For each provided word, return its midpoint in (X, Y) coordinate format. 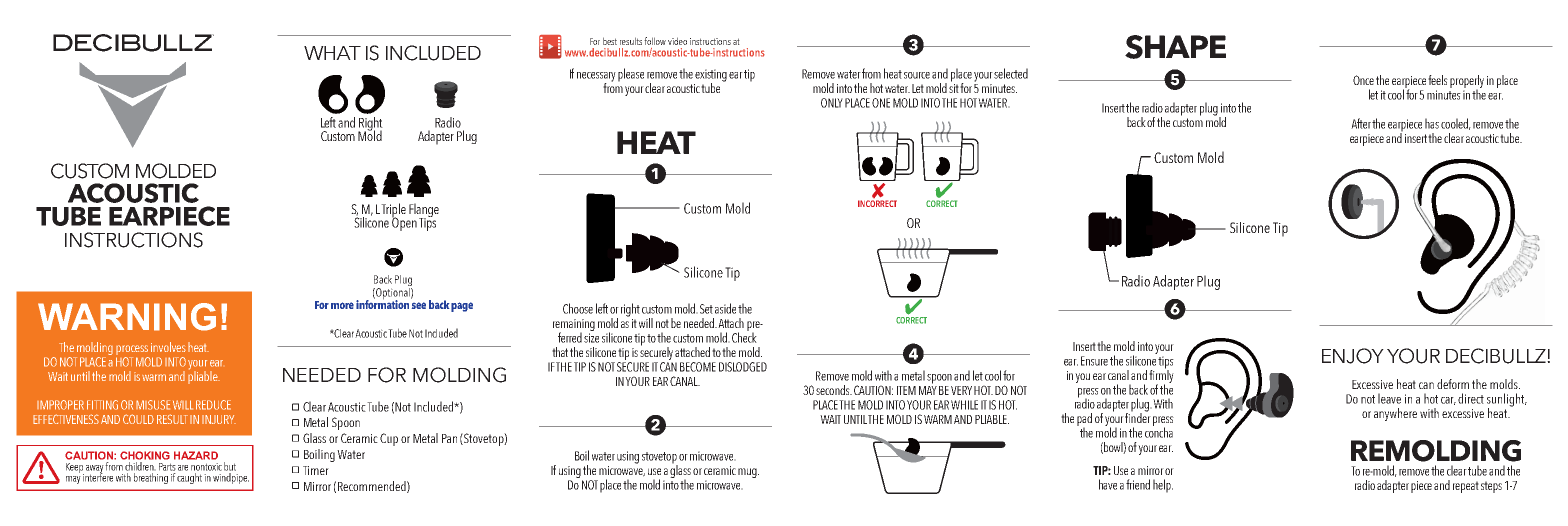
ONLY (832, 103)
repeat (1466, 487)
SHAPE (1175, 47)
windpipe (231, 478)
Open (404, 223)
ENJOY (1353, 356)
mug (748, 473)
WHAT (332, 53)
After (1361, 123)
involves (168, 347)
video (677, 41)
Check (744, 336)
